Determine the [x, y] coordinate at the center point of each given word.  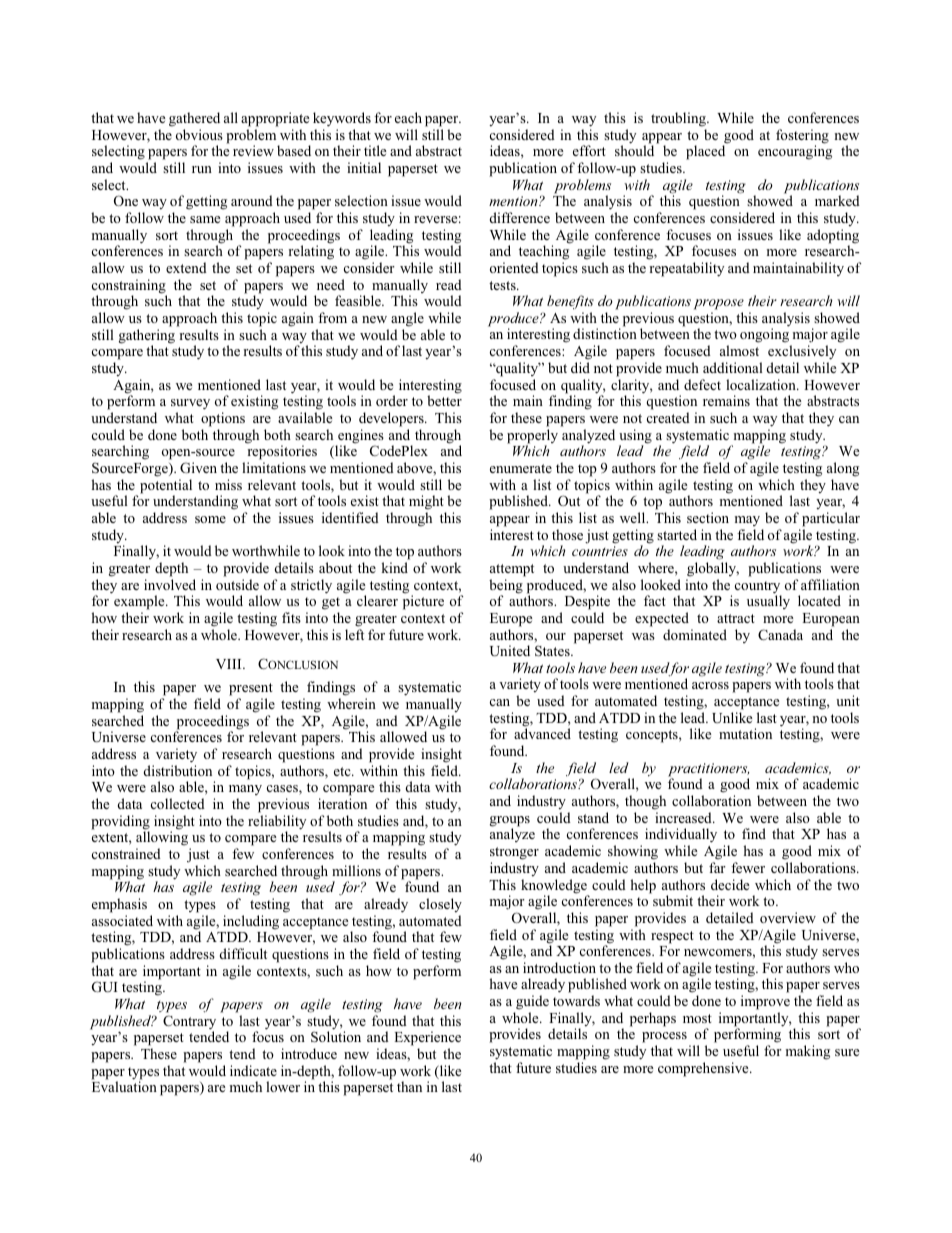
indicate [253, 1070]
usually [768, 602]
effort [589, 150]
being [506, 587]
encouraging [795, 152]
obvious [199, 134]
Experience [427, 1040]
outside [237, 584]
